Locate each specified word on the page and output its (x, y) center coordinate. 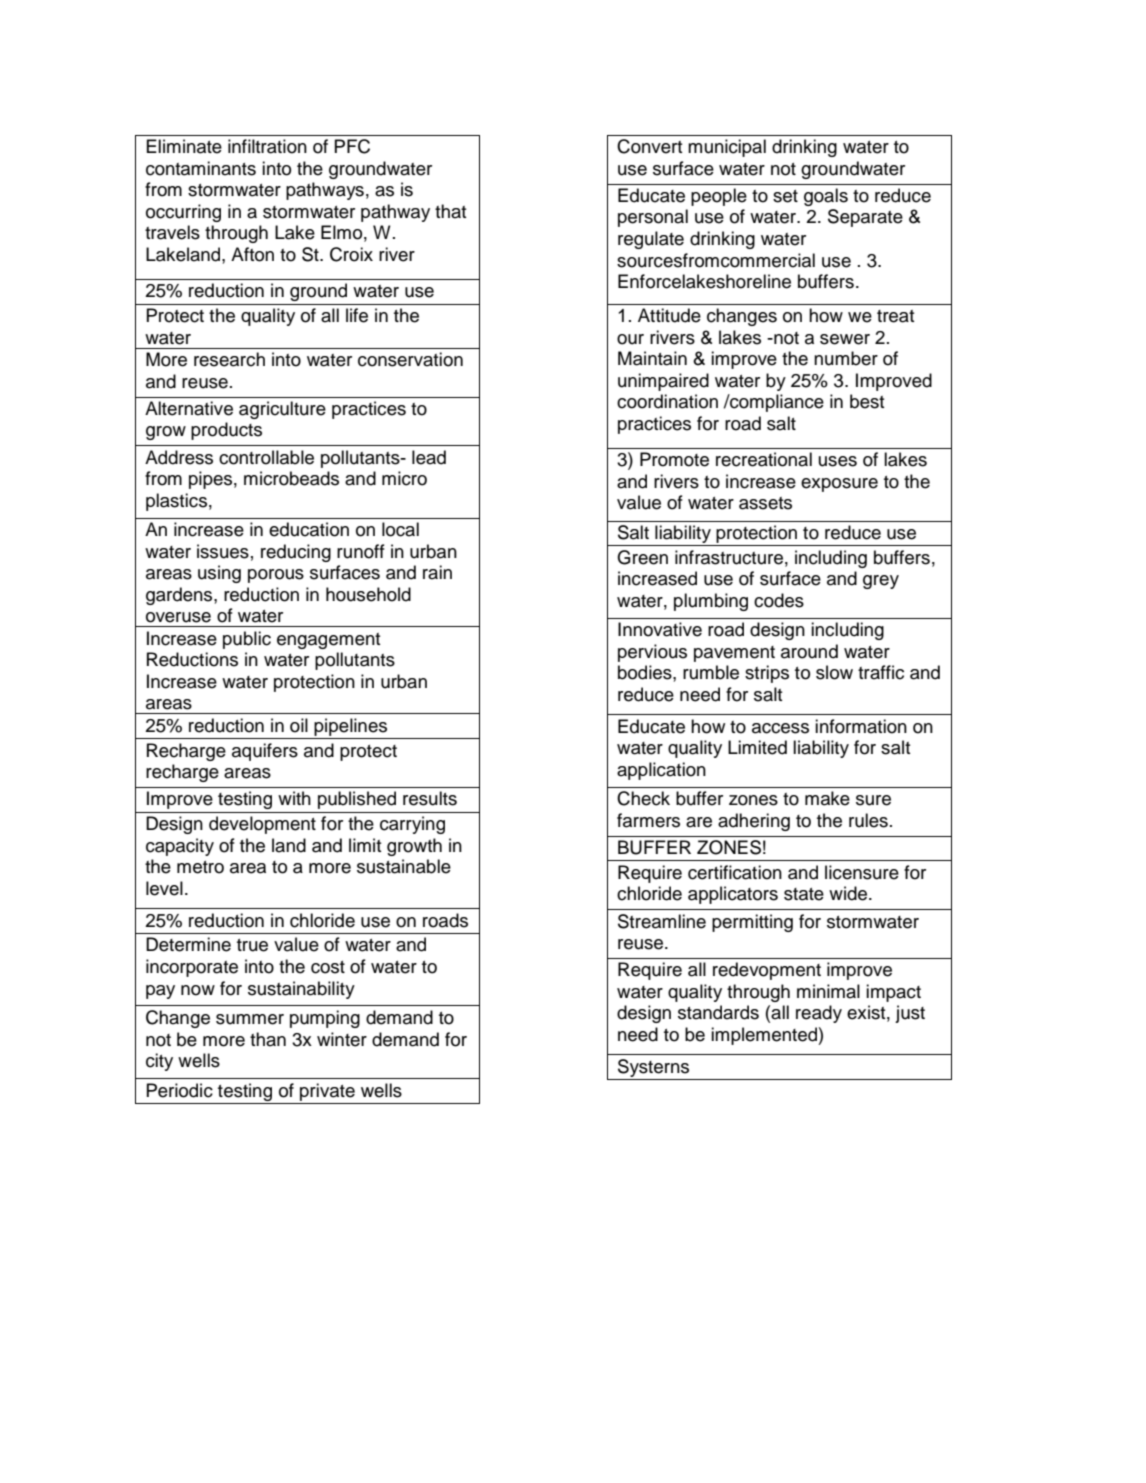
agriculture (282, 410)
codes (779, 600)
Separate (865, 218)
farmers (648, 820)
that (451, 211)
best (867, 401)
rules (868, 820)
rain (437, 572)
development (262, 825)
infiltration (267, 146)
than (268, 1039)
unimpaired (663, 382)
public (247, 640)
